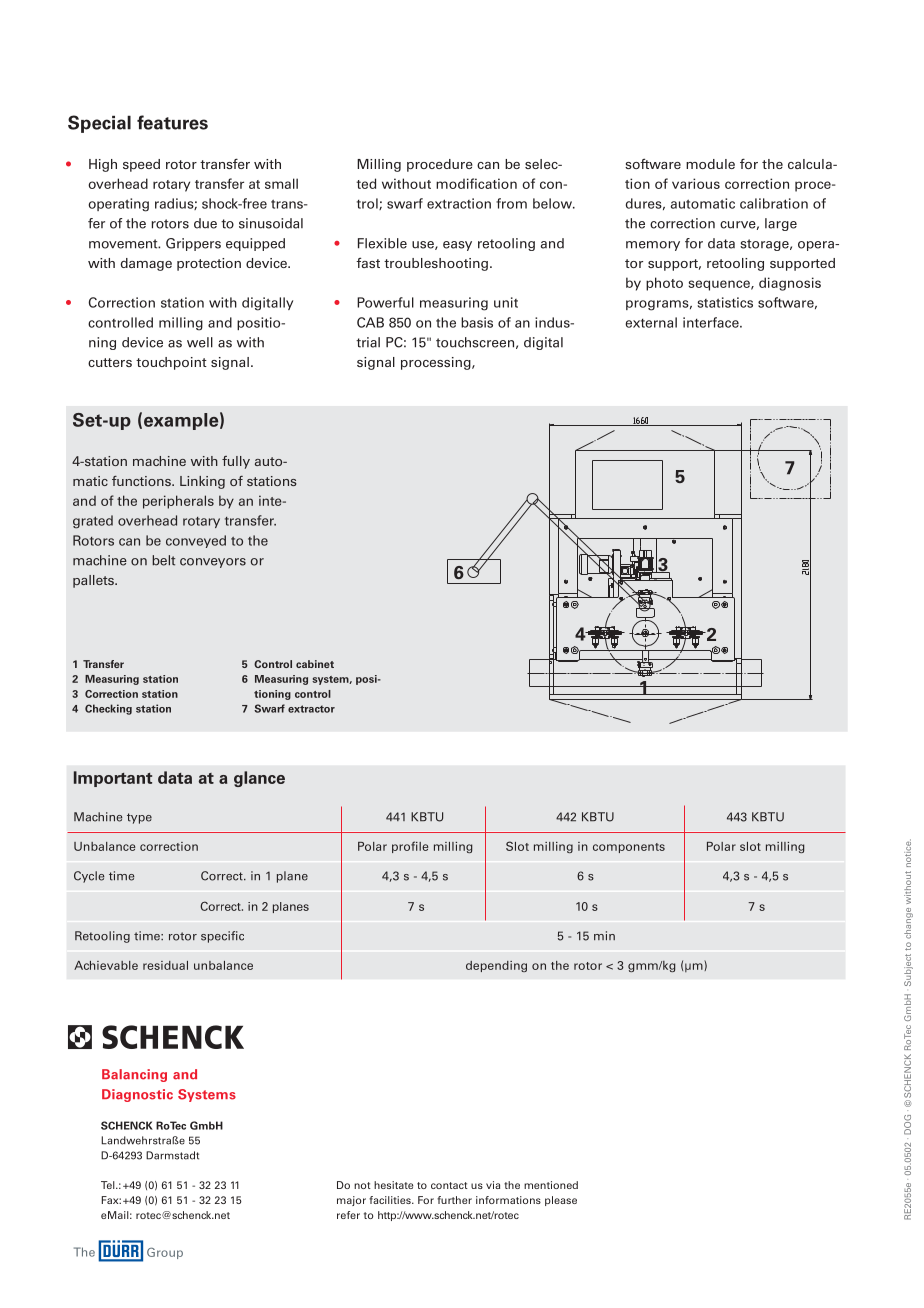 The height and width of the screenshot is (1308, 924). What do you see at coordinates (311, 709) in the screenshot?
I see `extractor` at bounding box center [311, 709].
